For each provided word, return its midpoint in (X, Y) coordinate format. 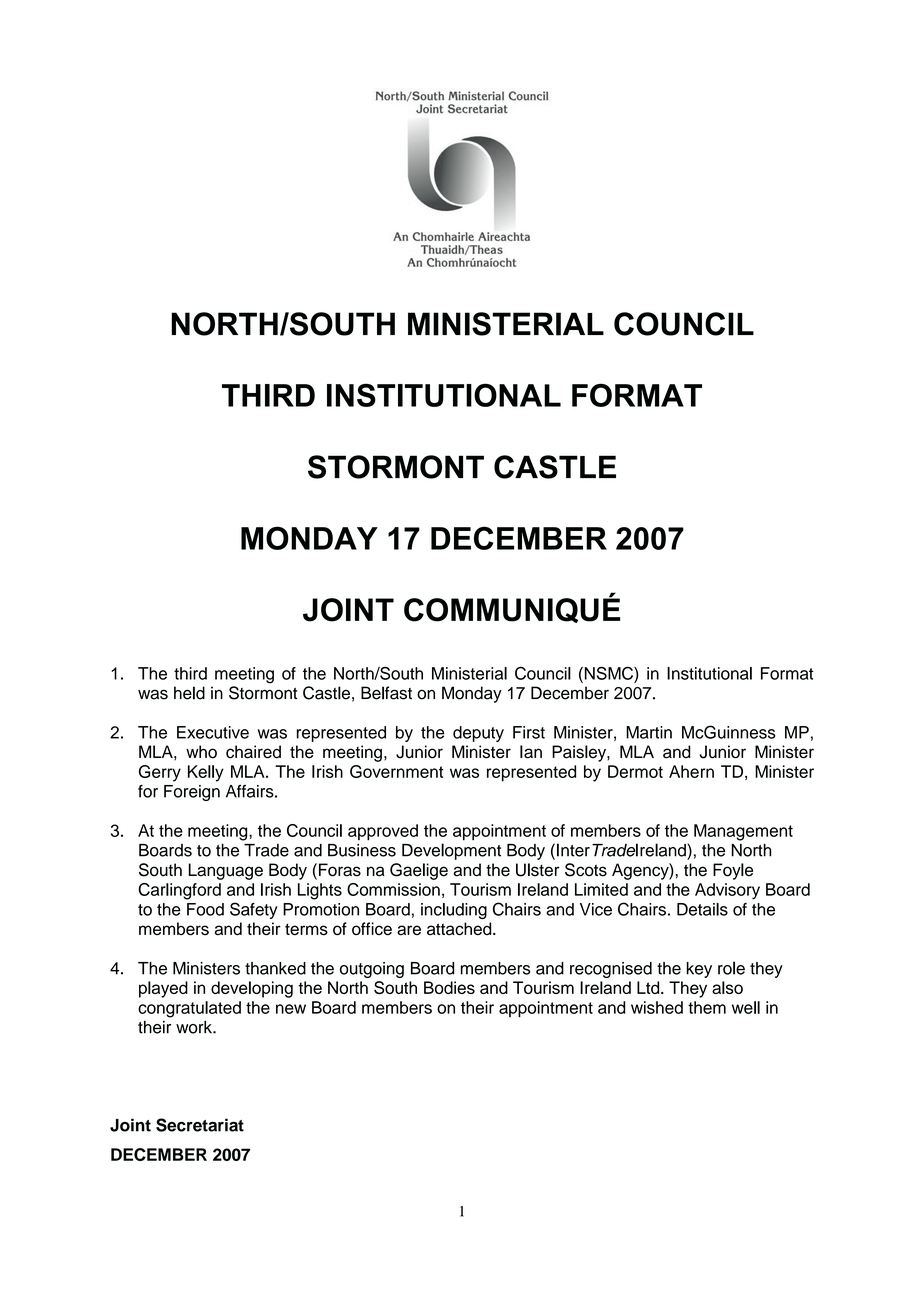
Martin (649, 732)
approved (383, 832)
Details (702, 909)
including (454, 911)
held (189, 693)
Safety (254, 910)
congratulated (189, 1009)
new (291, 1009)
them (707, 1007)
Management (743, 832)
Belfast (386, 693)
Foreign (192, 793)
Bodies (449, 987)
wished (657, 1007)
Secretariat (200, 1125)
